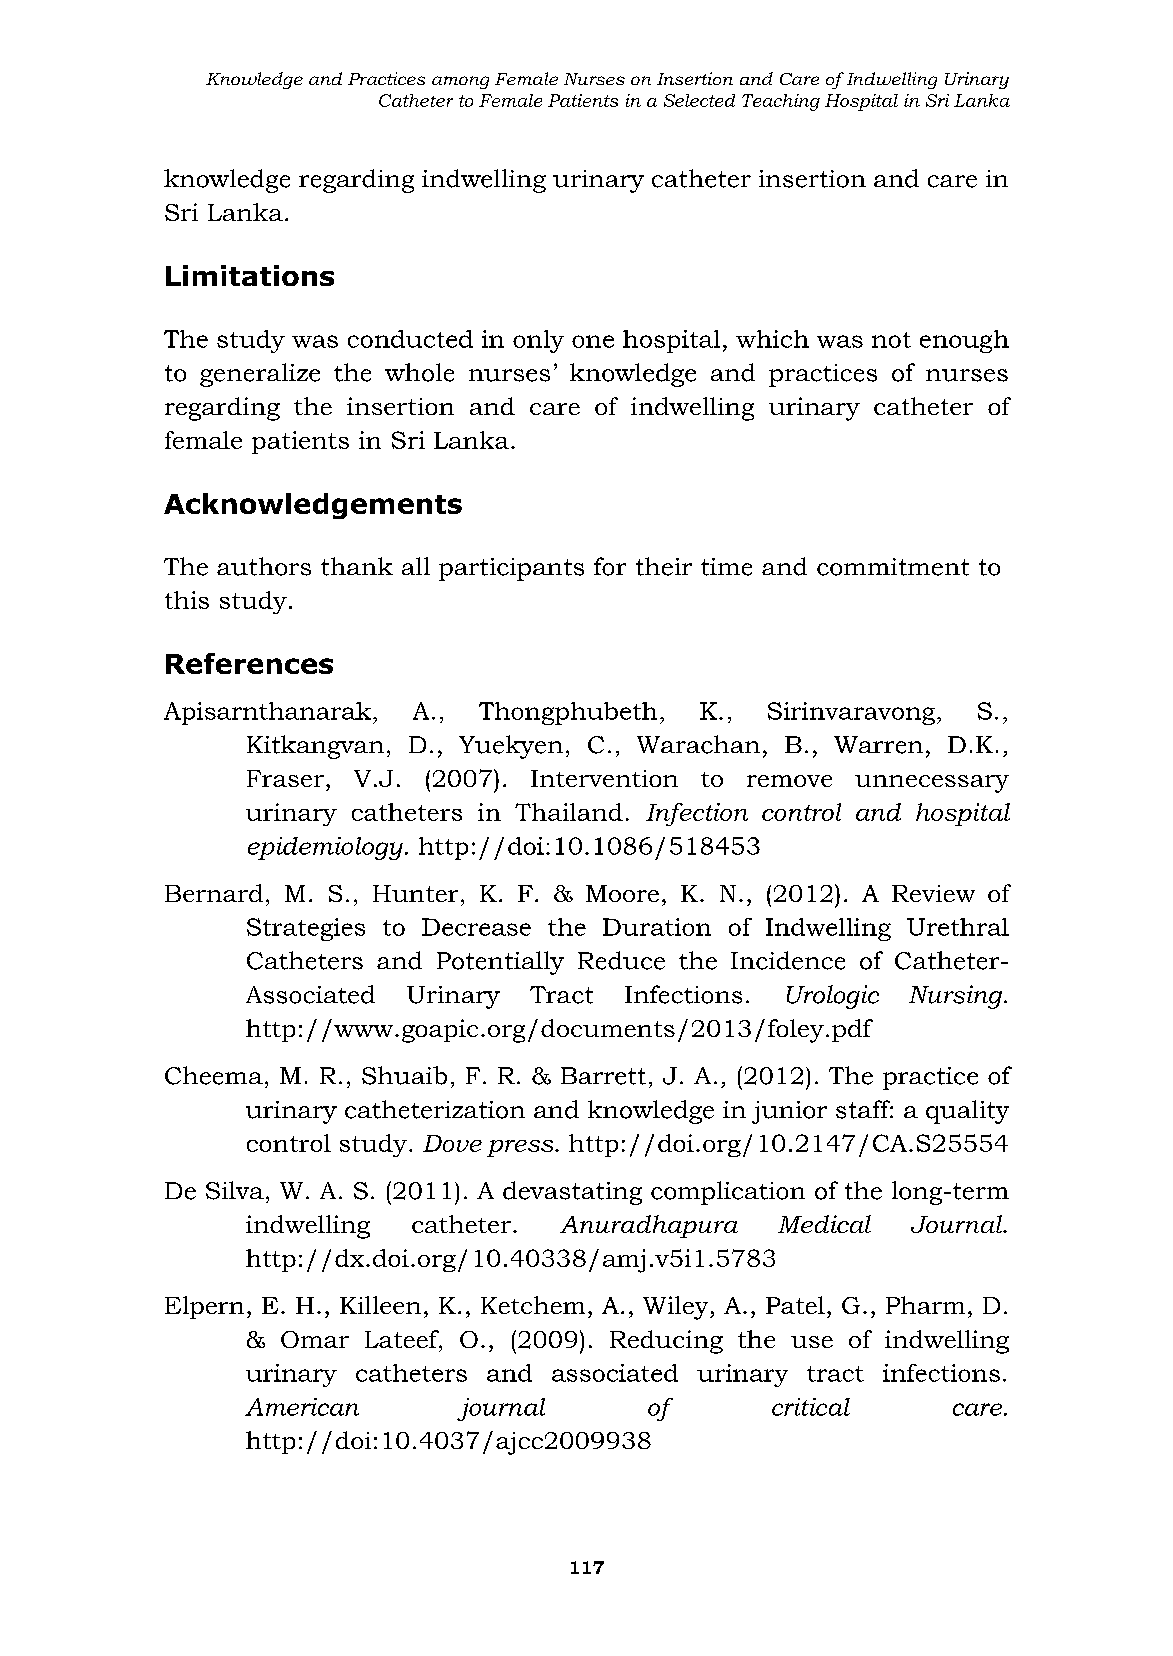 The height and width of the screenshot is (1656, 1173). I want to click on for, so click(610, 566).
